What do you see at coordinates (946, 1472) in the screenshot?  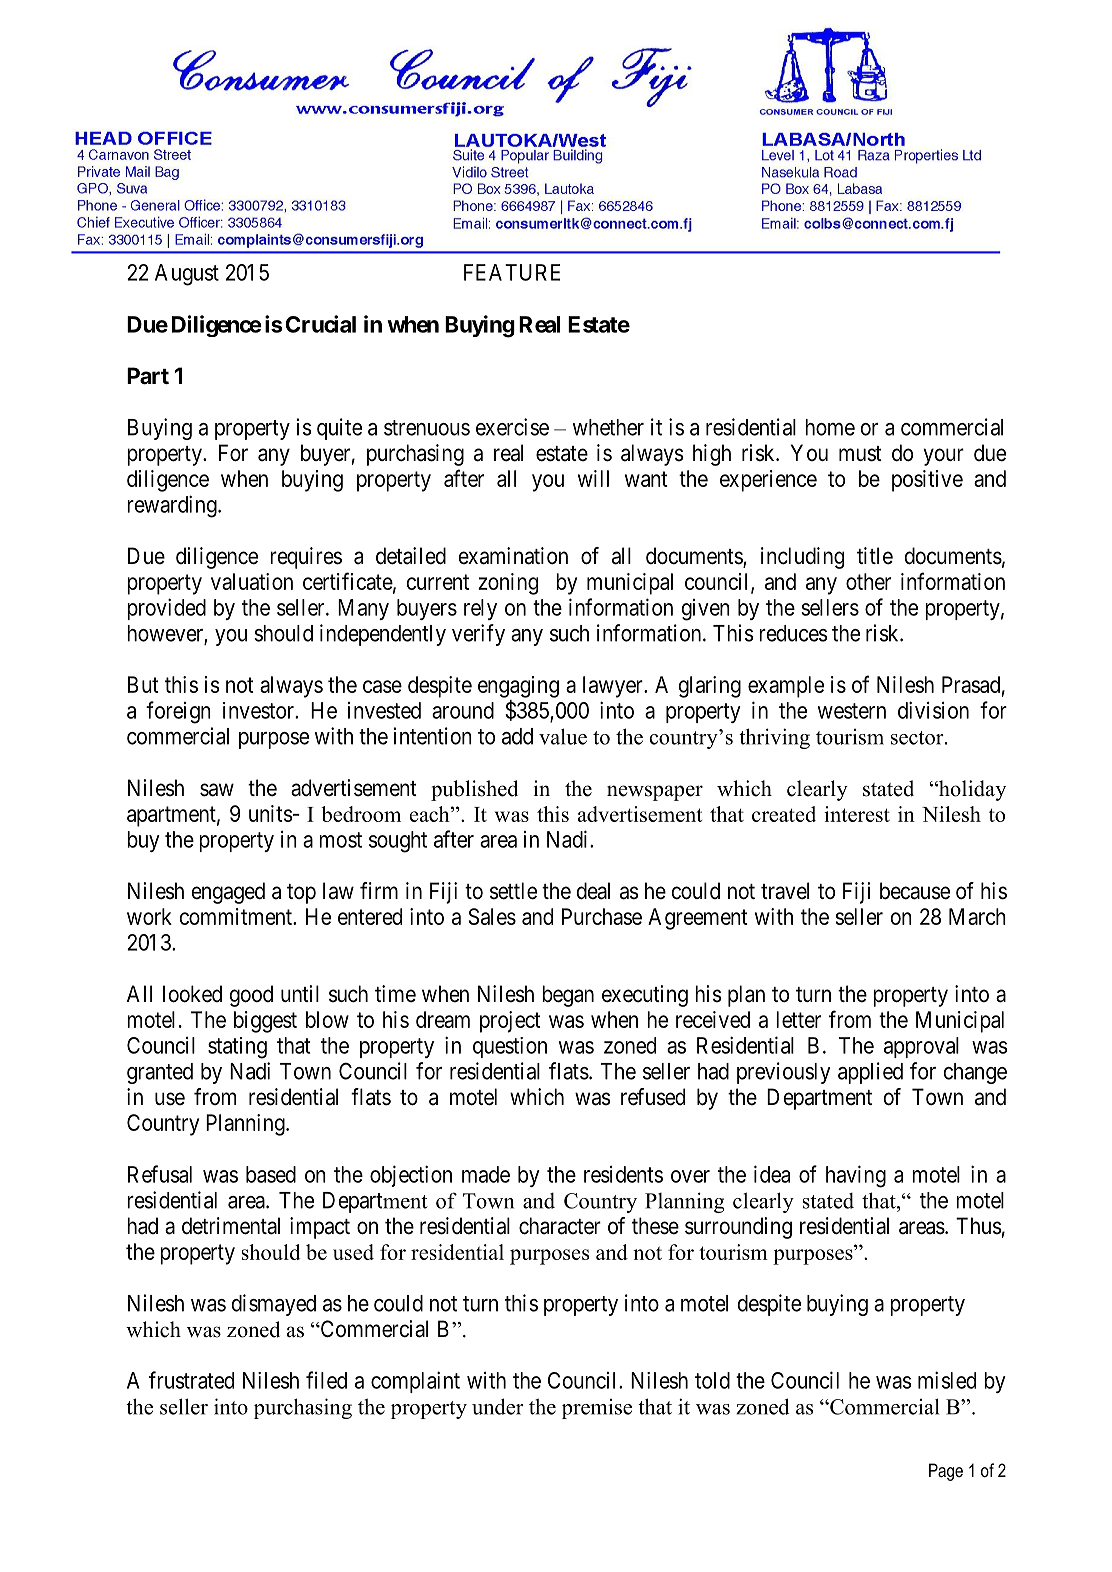 I see `Page` at bounding box center [946, 1472].
